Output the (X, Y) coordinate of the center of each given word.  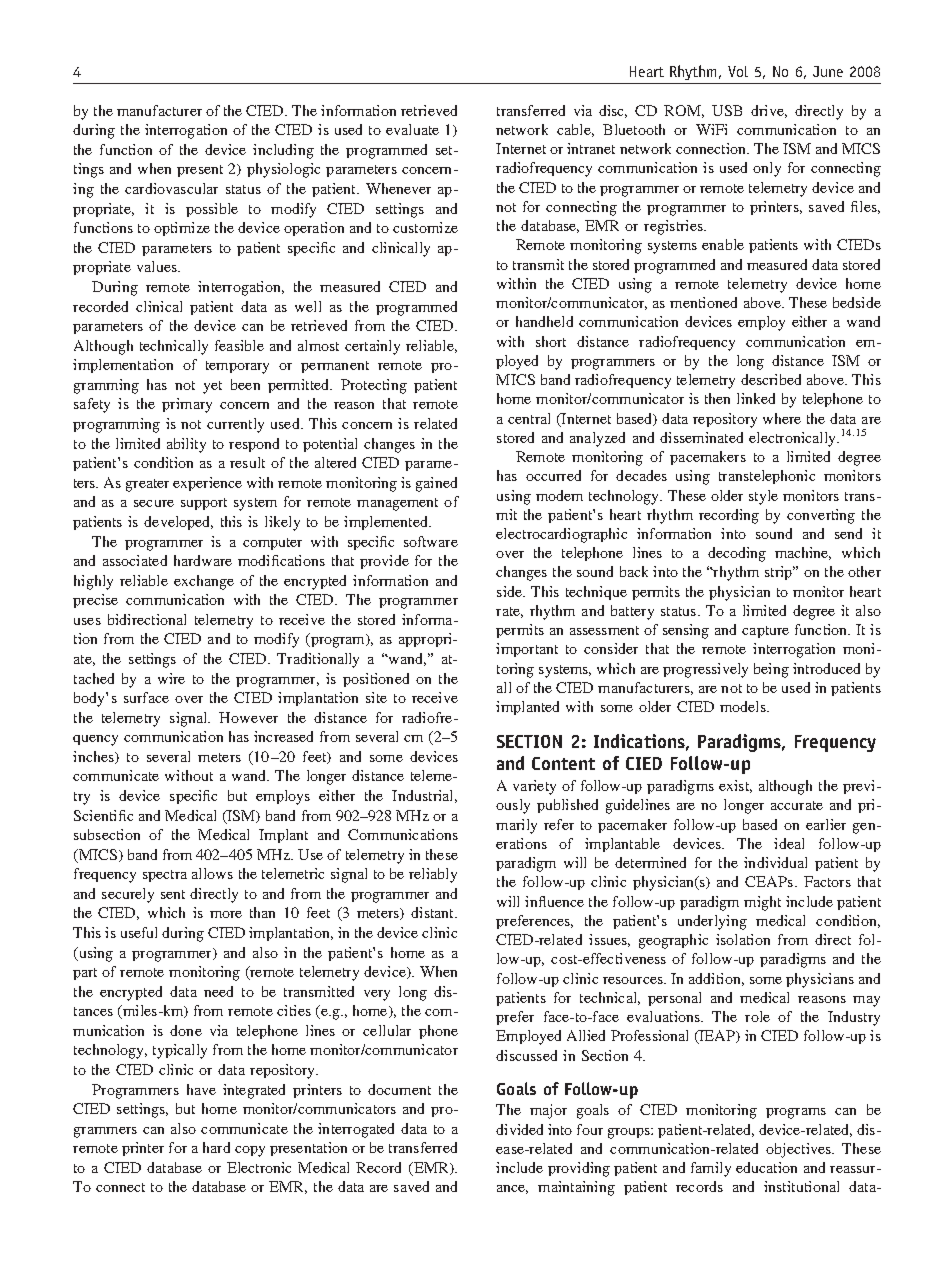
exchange (204, 582)
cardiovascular (171, 188)
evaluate (412, 129)
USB (727, 110)
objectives (799, 1150)
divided (519, 1129)
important (527, 650)
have (201, 1089)
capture (765, 632)
